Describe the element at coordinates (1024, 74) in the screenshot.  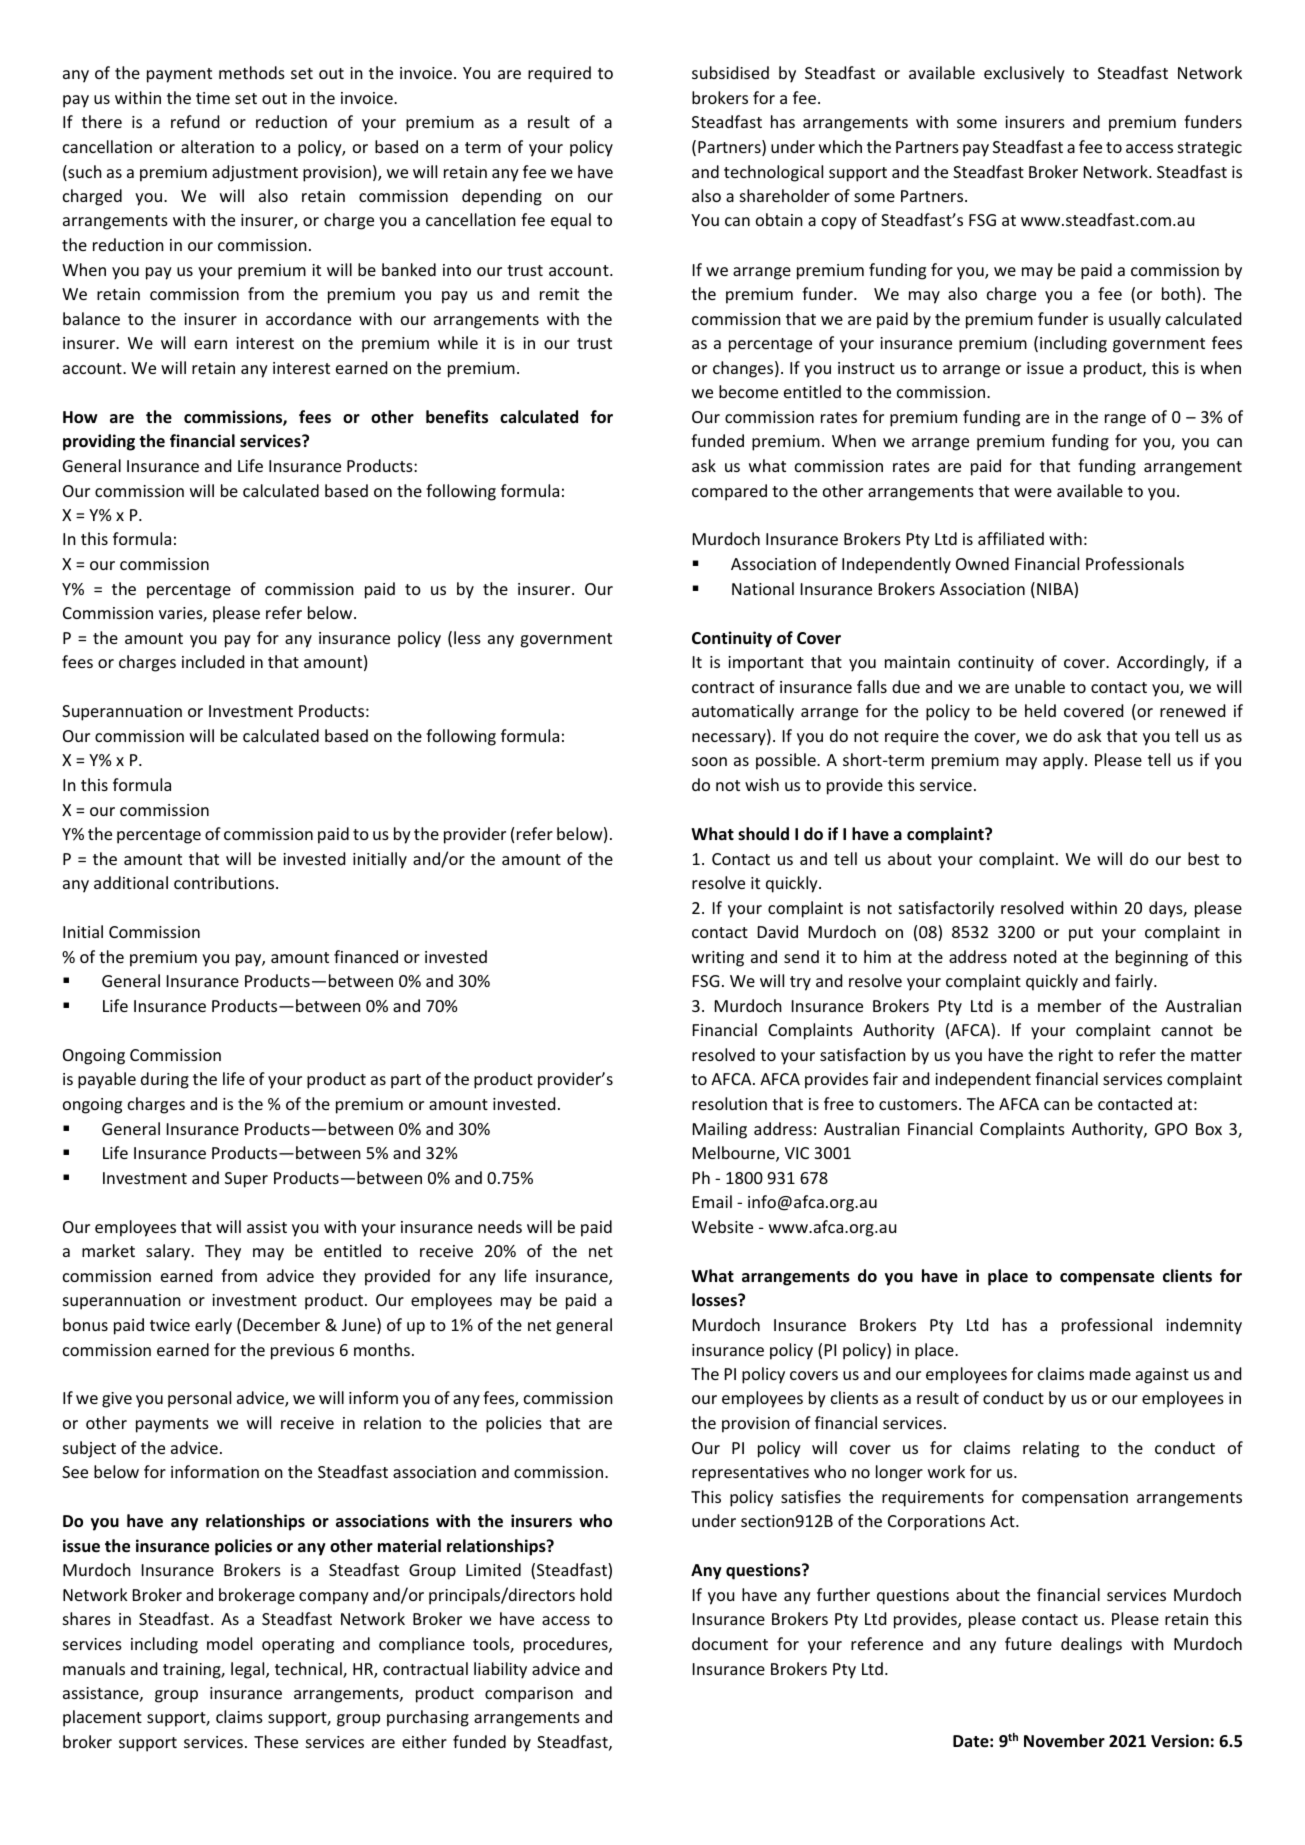
I see `exclusively` at that location.
